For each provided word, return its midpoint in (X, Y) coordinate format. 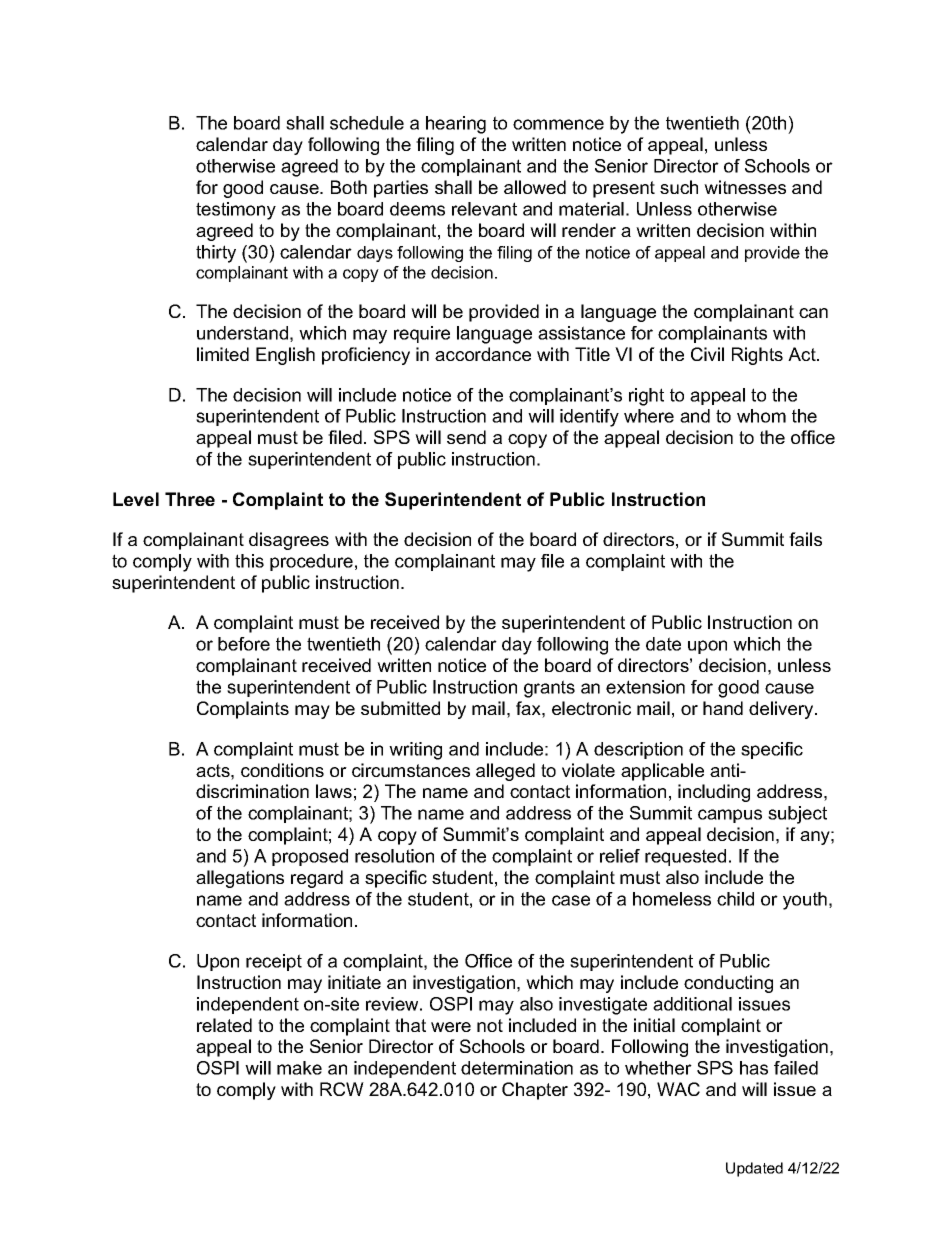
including (714, 793)
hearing (456, 125)
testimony (236, 211)
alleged (505, 772)
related (224, 1025)
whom (761, 416)
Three (190, 499)
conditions (282, 770)
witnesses (745, 187)
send (466, 437)
